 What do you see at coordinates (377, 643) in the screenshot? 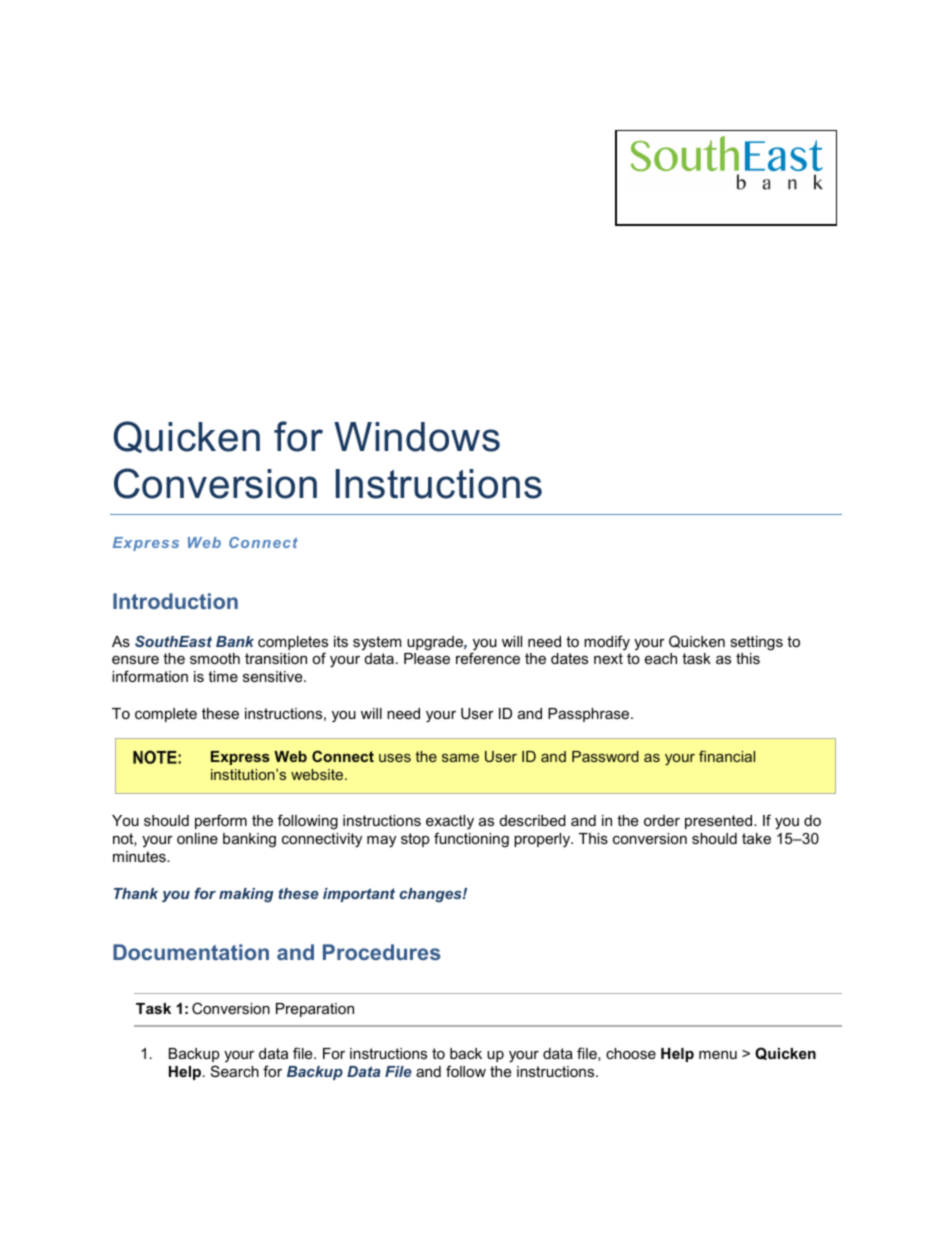
I see `system` at bounding box center [377, 643].
